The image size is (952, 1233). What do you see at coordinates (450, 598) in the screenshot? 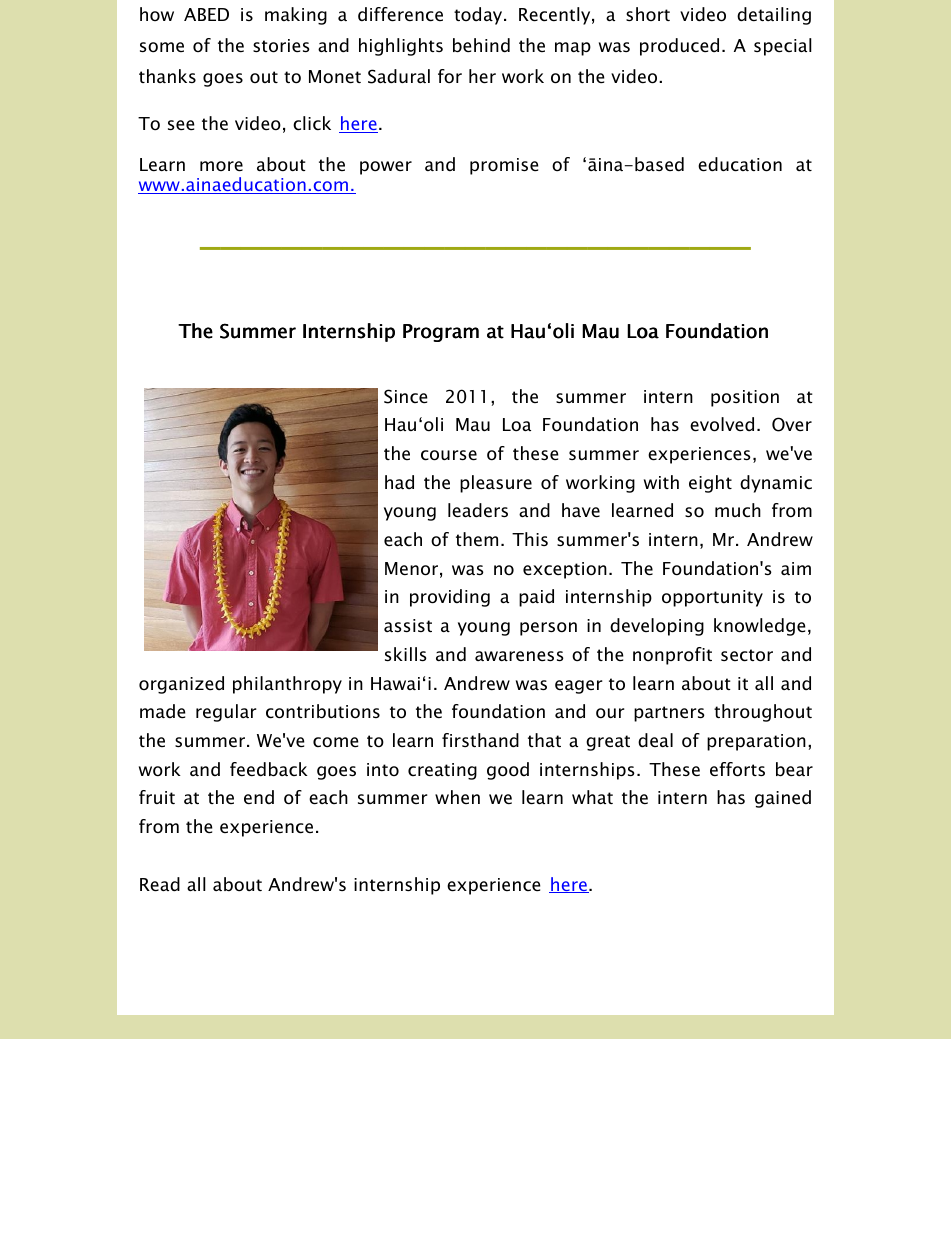
I see `providing` at bounding box center [450, 598].
